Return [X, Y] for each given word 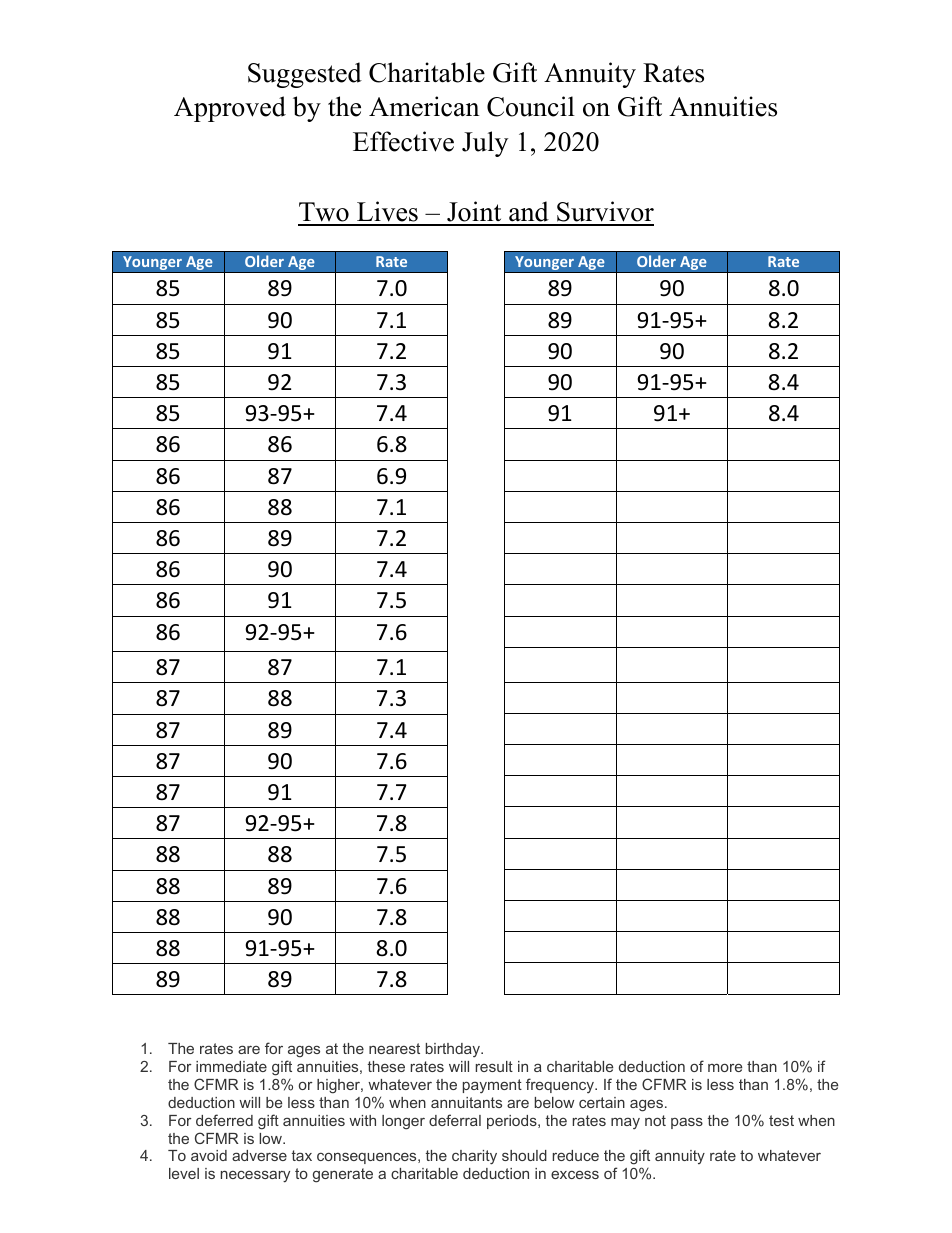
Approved [230, 109]
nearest [394, 1048]
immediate [231, 1066]
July [485, 144]
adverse [259, 1155]
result [494, 1066]
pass [687, 1123]
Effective [403, 141]
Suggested [305, 75]
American [424, 106]
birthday [454, 1050]
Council [531, 106]
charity [474, 1157]
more [725, 1067]
